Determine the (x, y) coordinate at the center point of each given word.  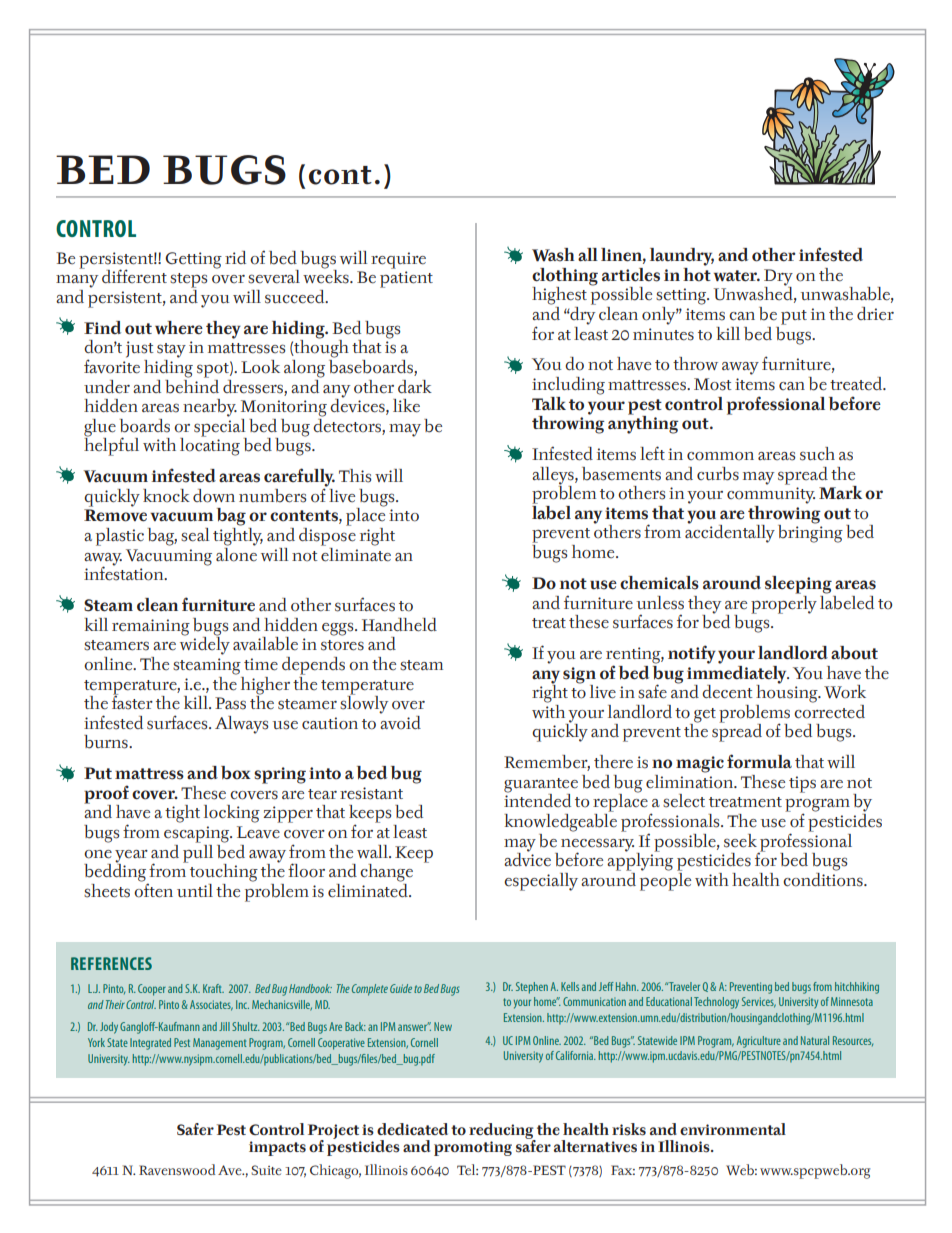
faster (132, 701)
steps (189, 280)
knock (166, 496)
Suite (266, 1170)
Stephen (532, 988)
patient (406, 279)
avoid (400, 721)
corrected (829, 710)
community (771, 495)
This (355, 476)
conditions (824, 878)
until (195, 890)
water (737, 276)
